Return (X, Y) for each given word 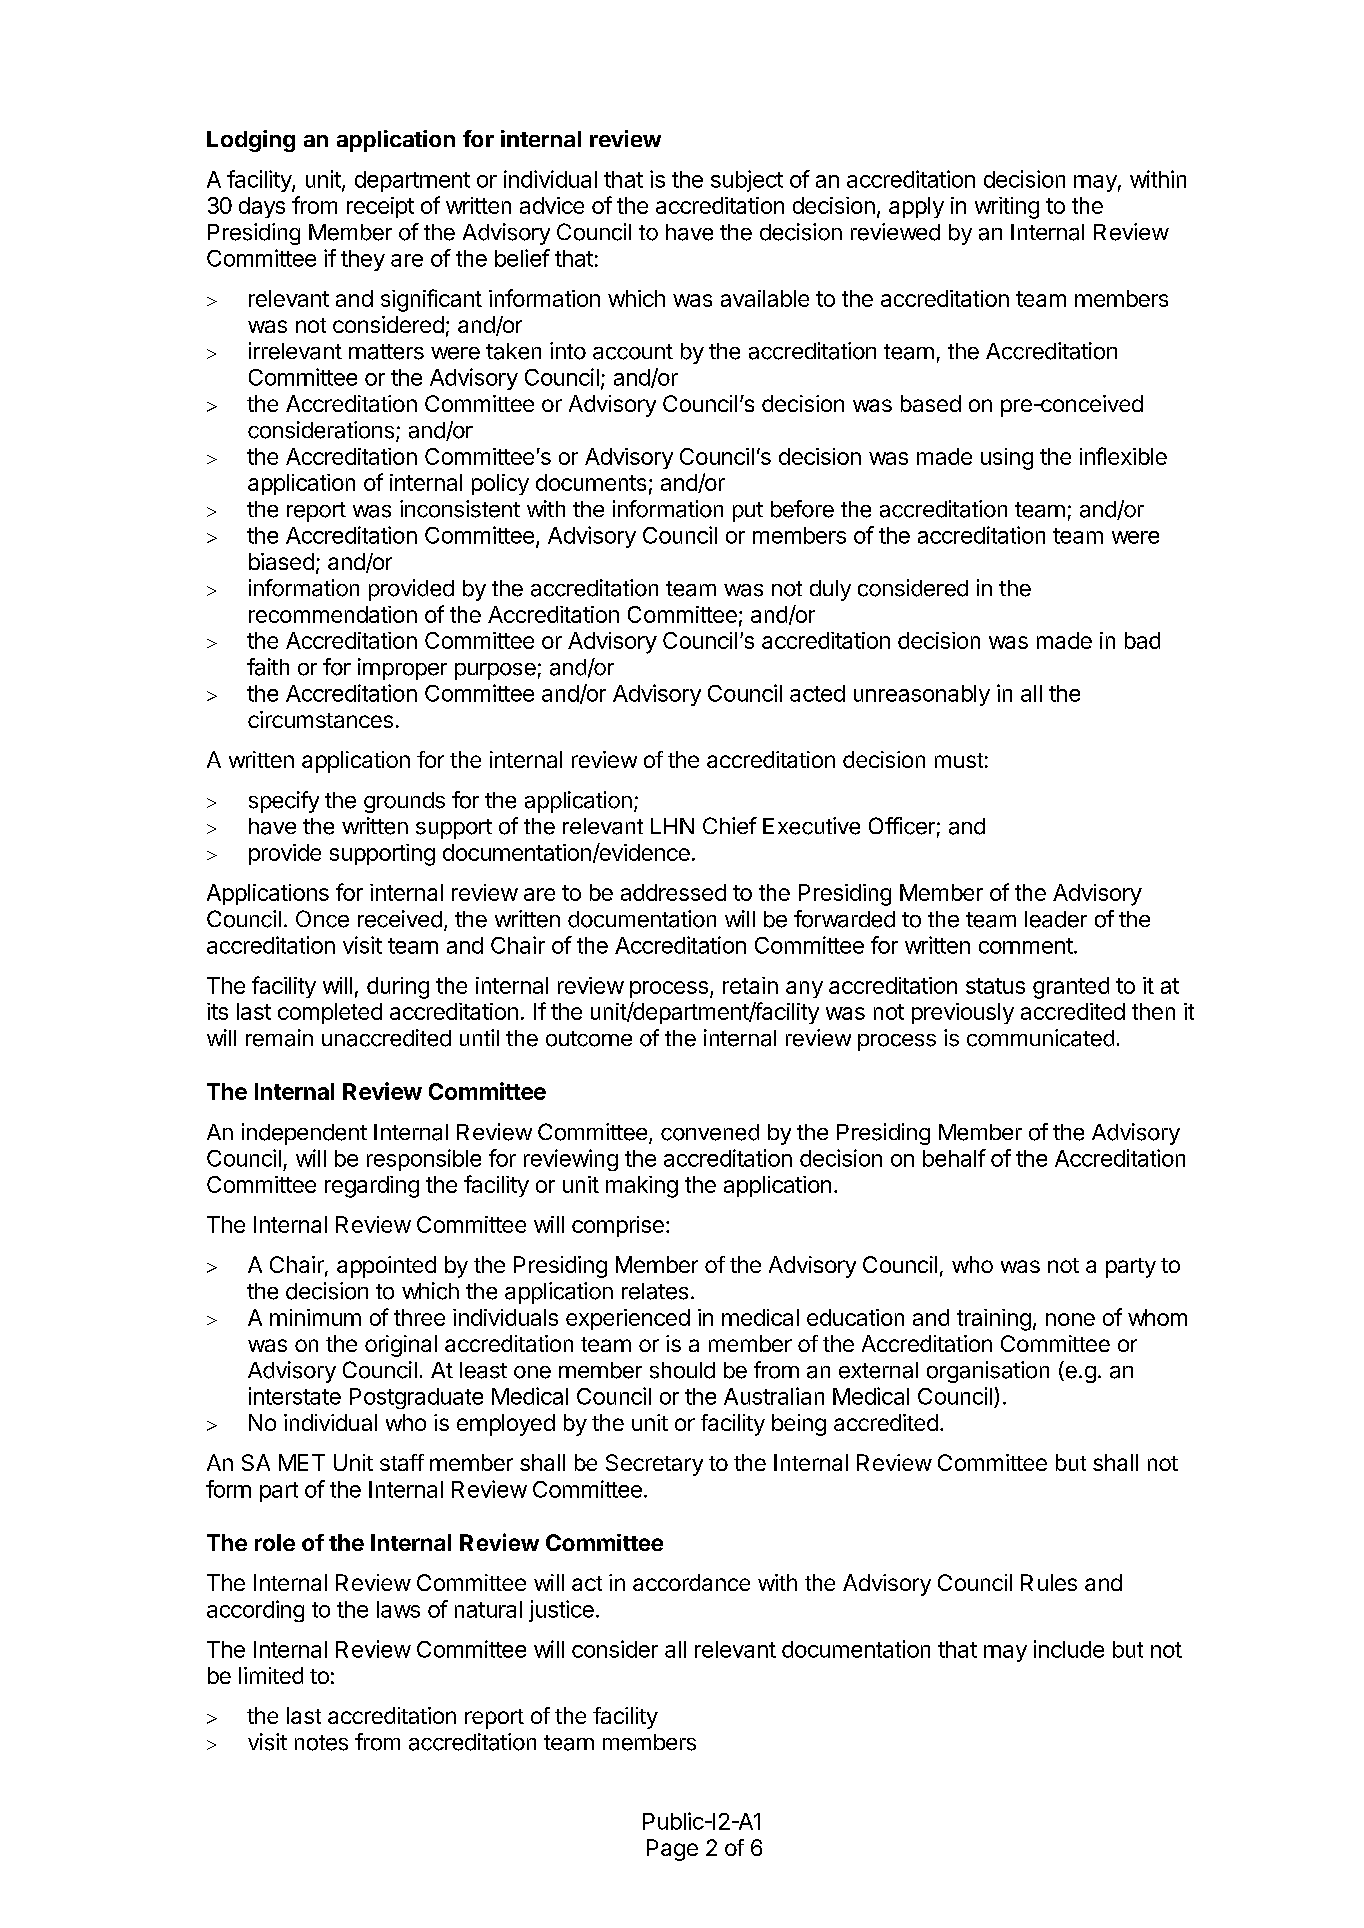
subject (747, 181)
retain (750, 985)
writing (1007, 208)
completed (330, 1013)
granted (1071, 988)
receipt (380, 207)
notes (321, 1743)
